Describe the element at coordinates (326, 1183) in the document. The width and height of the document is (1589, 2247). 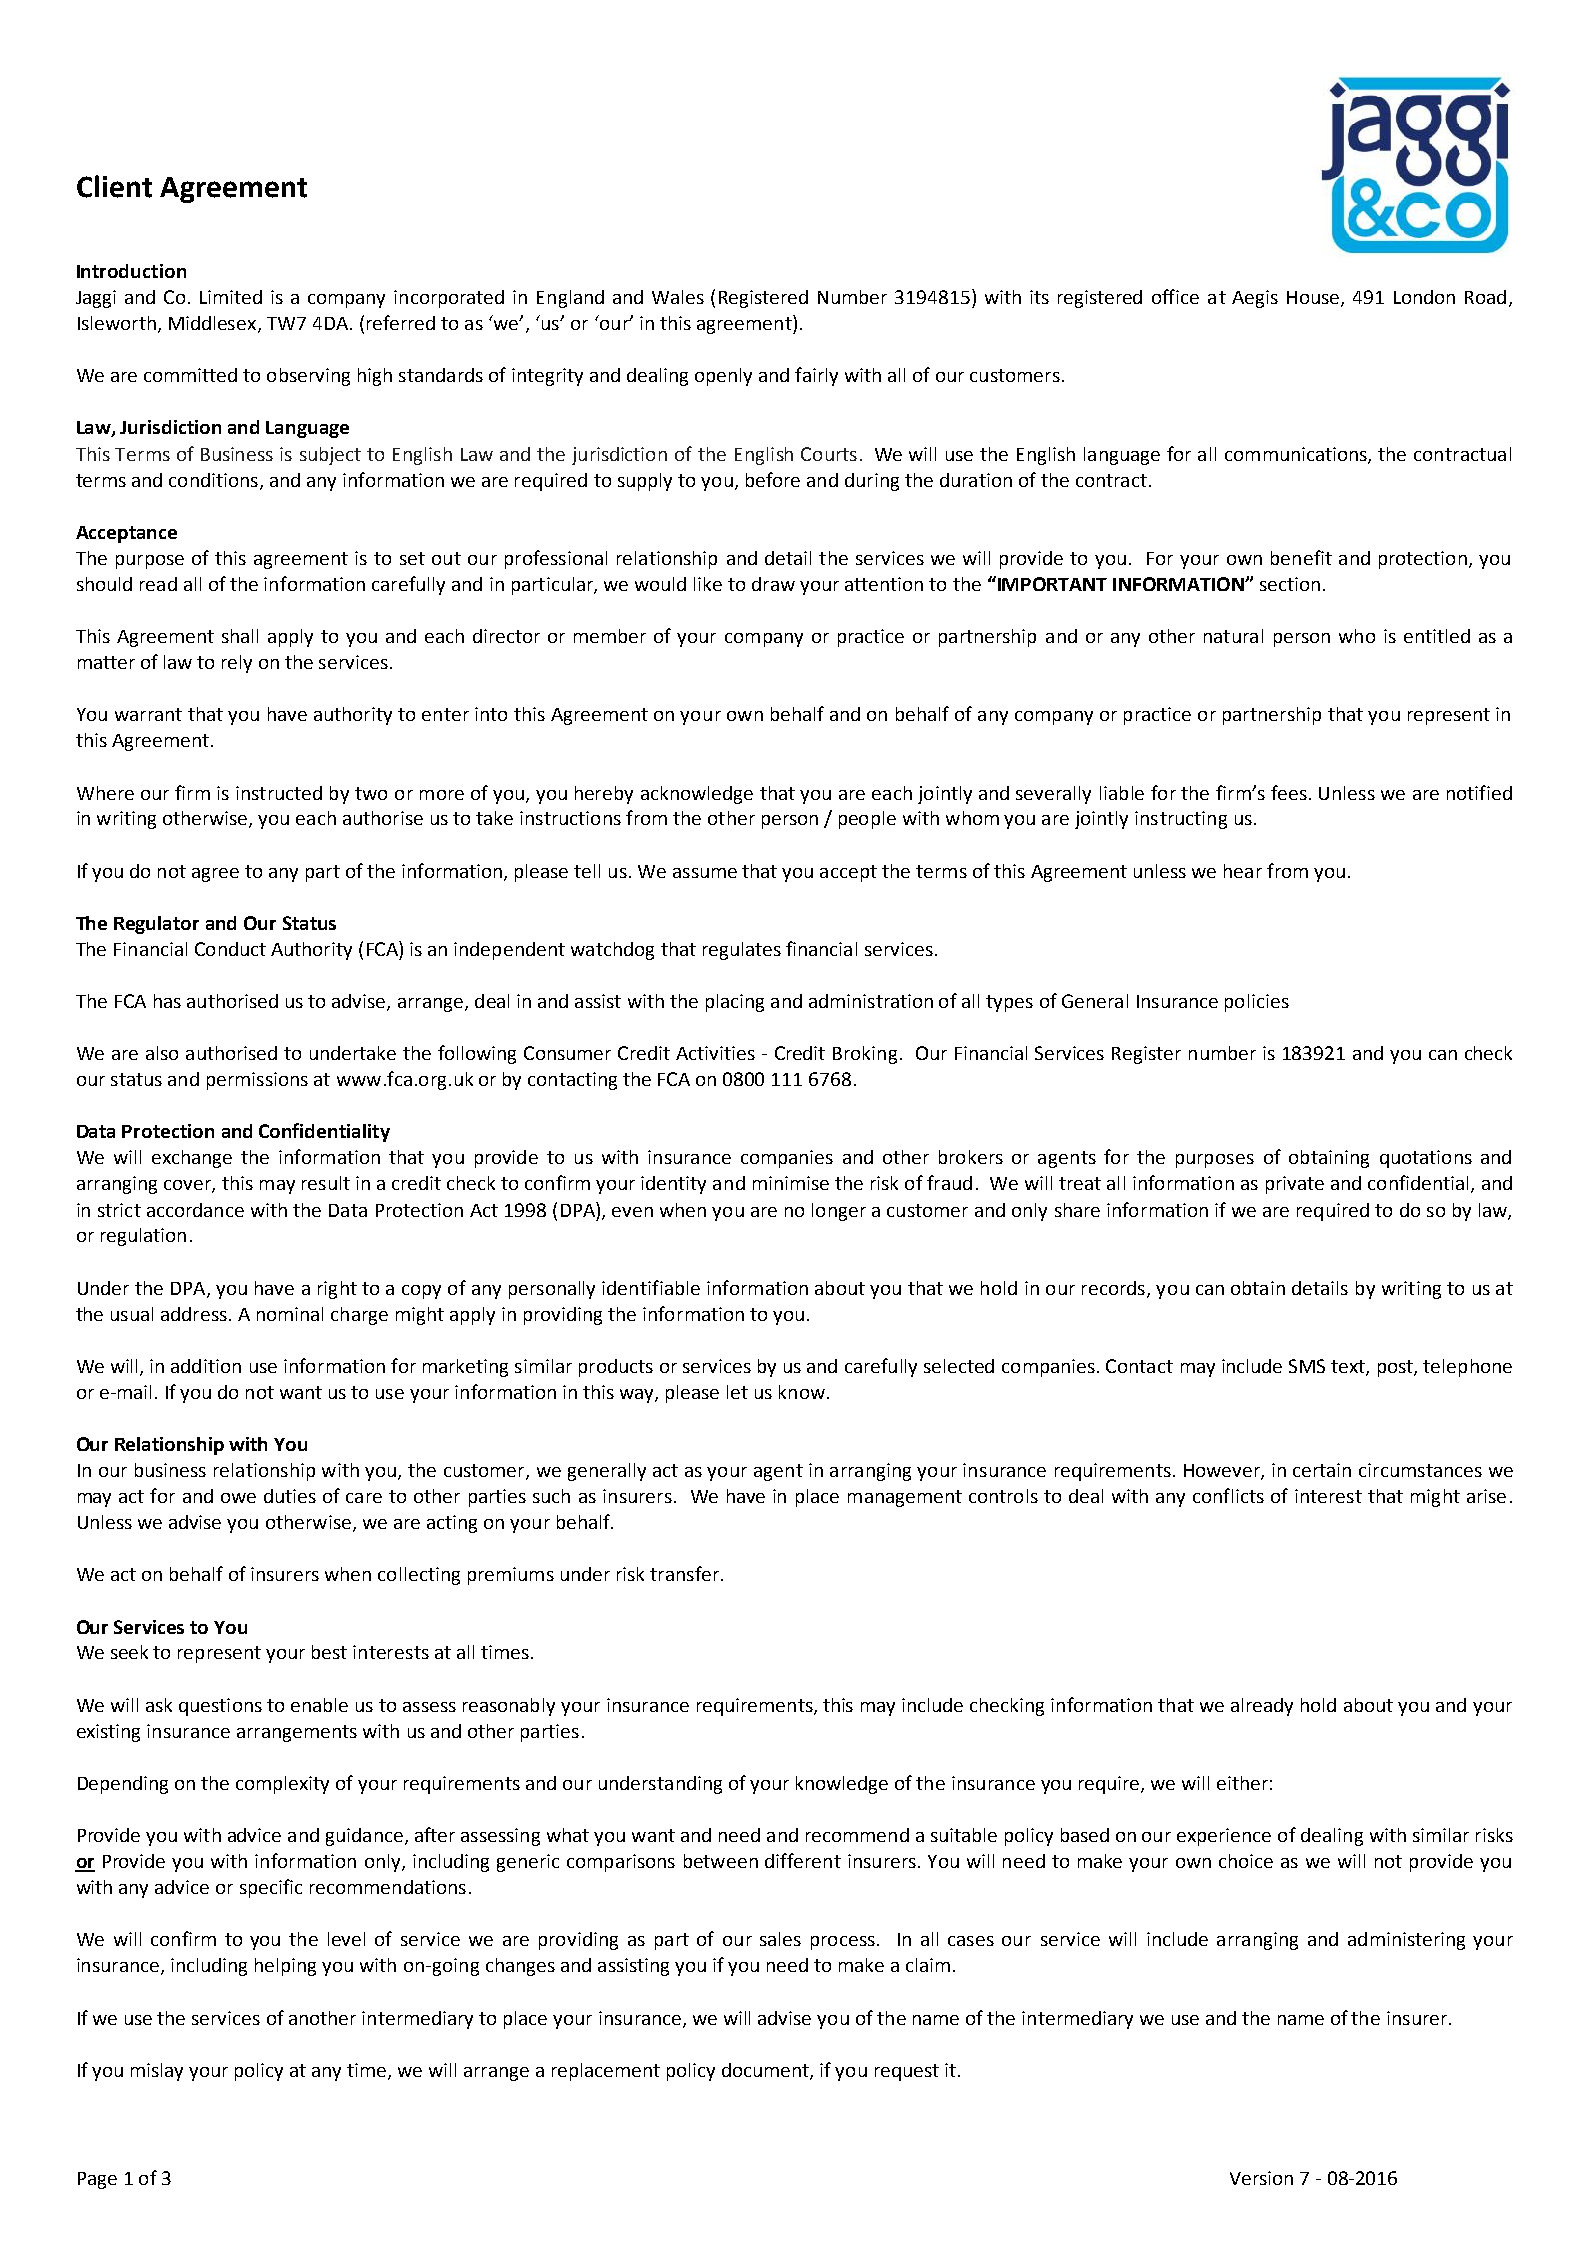
I see `result` at that location.
